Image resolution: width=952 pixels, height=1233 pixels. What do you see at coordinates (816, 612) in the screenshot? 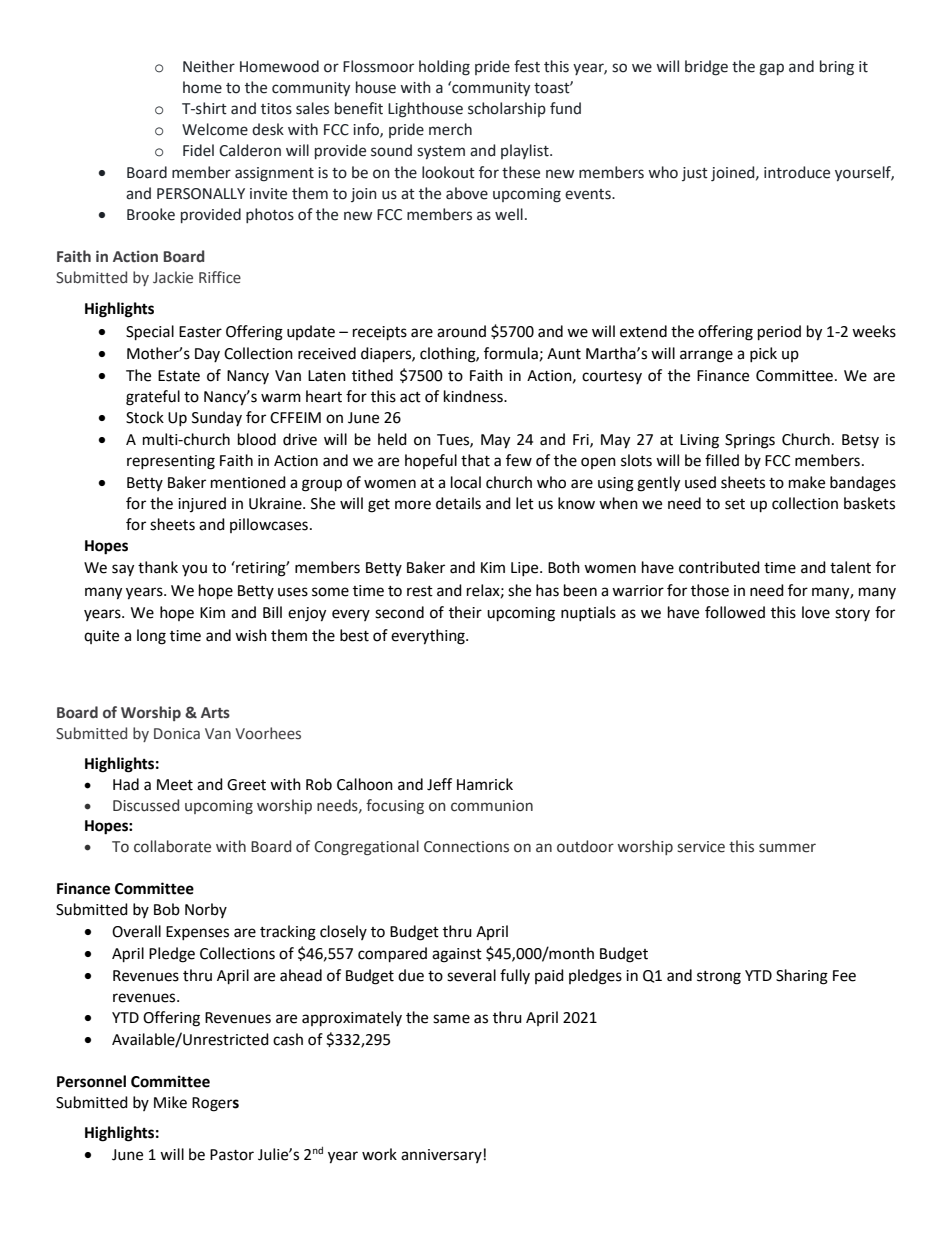
I see `love` at bounding box center [816, 612].
